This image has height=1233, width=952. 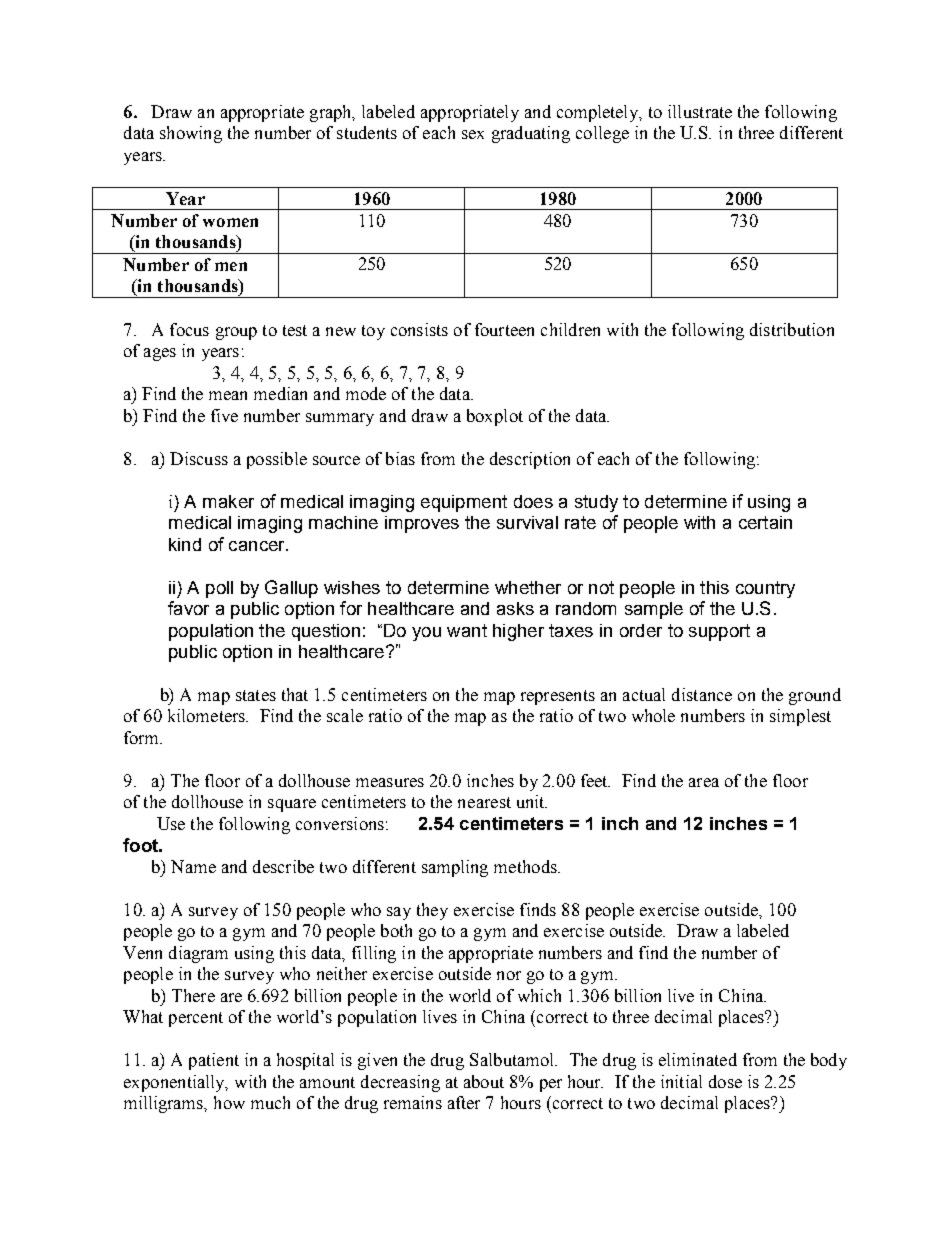 What do you see at coordinates (602, 134) in the image?
I see `college` at bounding box center [602, 134].
